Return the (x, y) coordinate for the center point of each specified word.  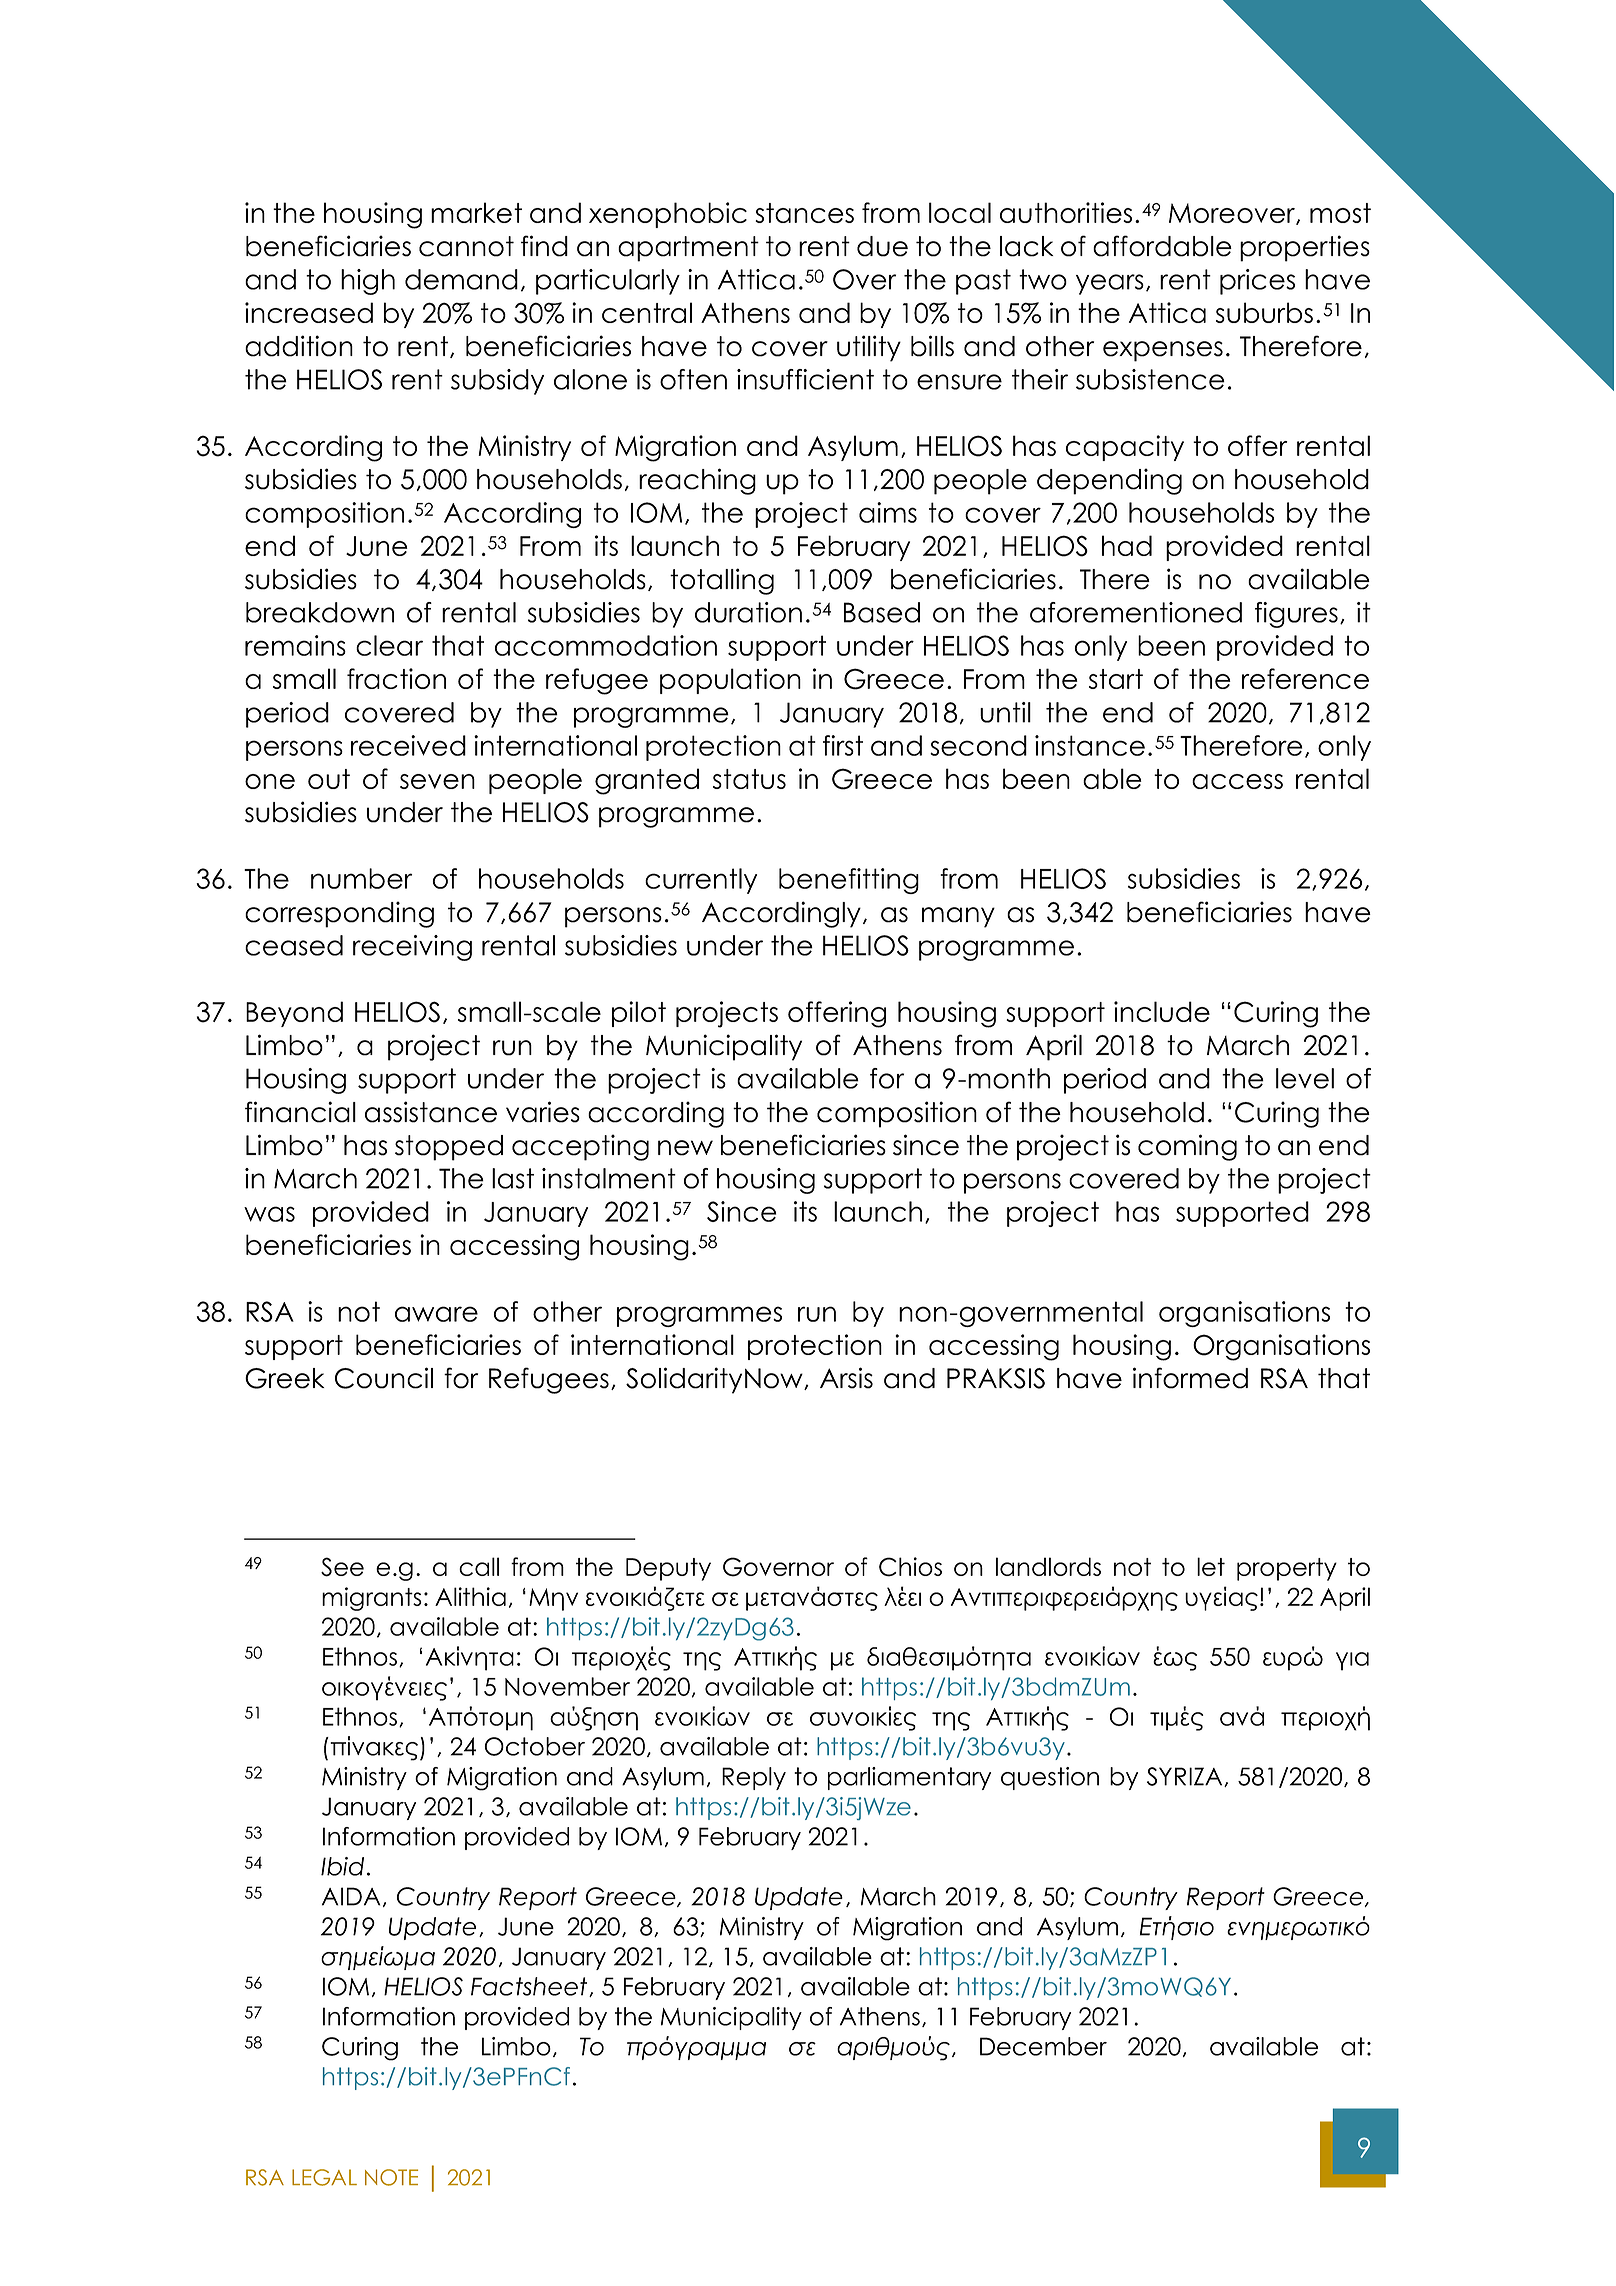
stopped (449, 1148)
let (1211, 1566)
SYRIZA (1186, 1777)
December (1043, 2046)
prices (1257, 282)
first (843, 745)
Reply (754, 1778)
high (368, 282)
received (408, 745)
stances (804, 213)
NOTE (391, 2177)
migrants (372, 1599)
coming (1187, 1147)
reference (1305, 678)
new (685, 1148)
